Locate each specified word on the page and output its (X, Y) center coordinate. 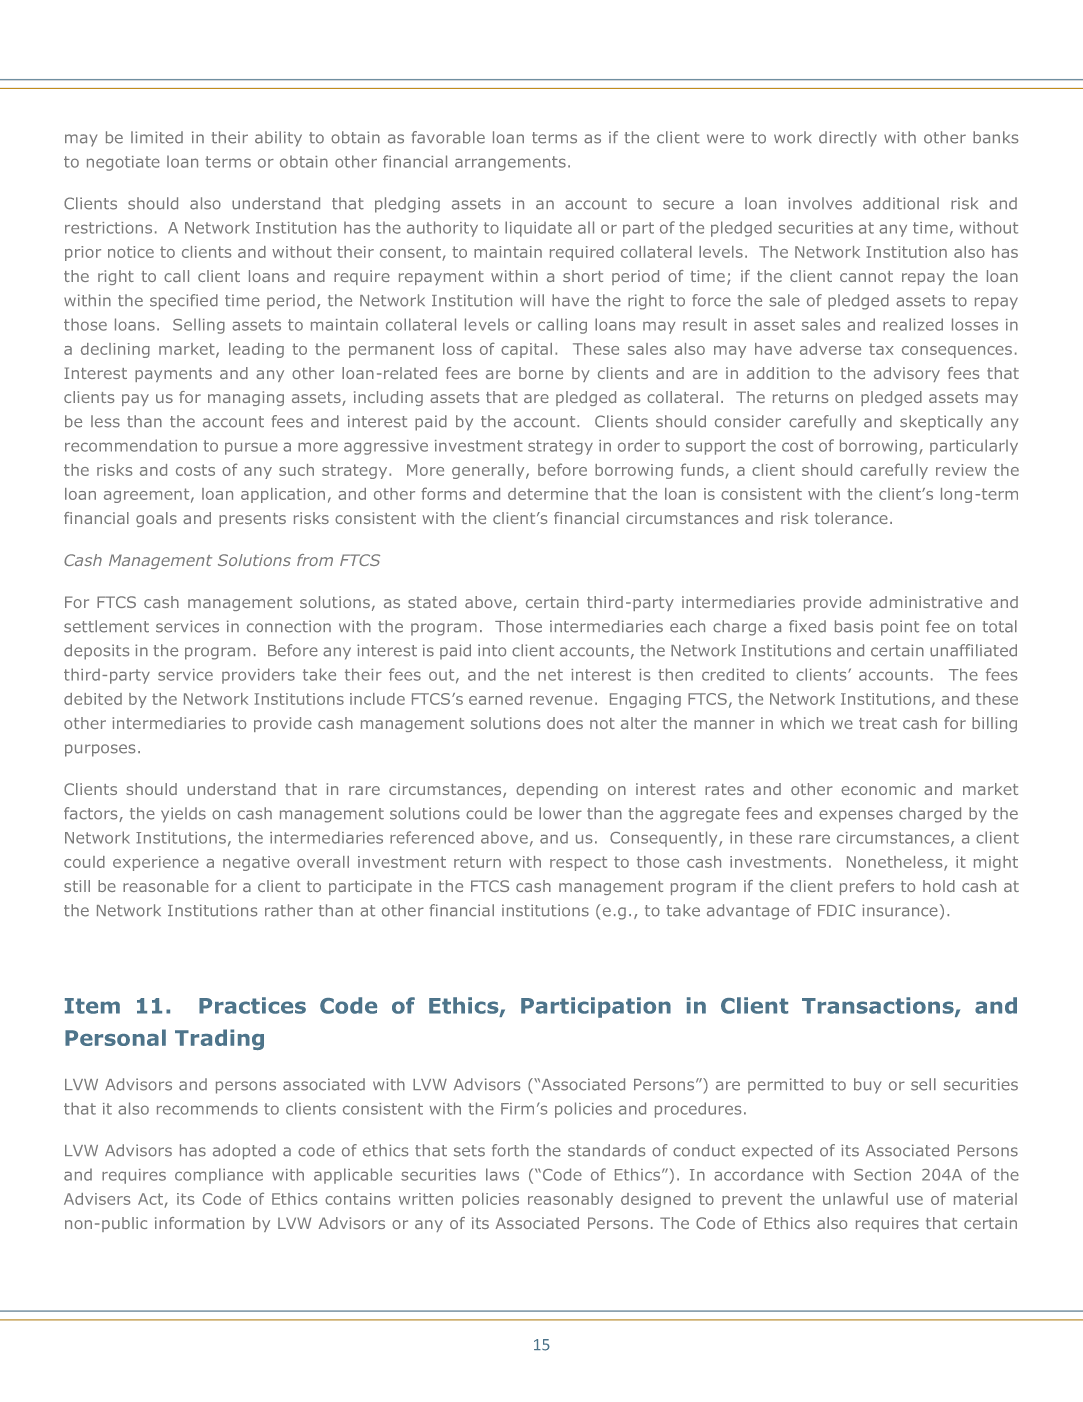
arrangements (510, 163)
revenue (561, 700)
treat (878, 723)
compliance (219, 1176)
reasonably (570, 1200)
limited (157, 137)
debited (93, 699)
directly (848, 139)
